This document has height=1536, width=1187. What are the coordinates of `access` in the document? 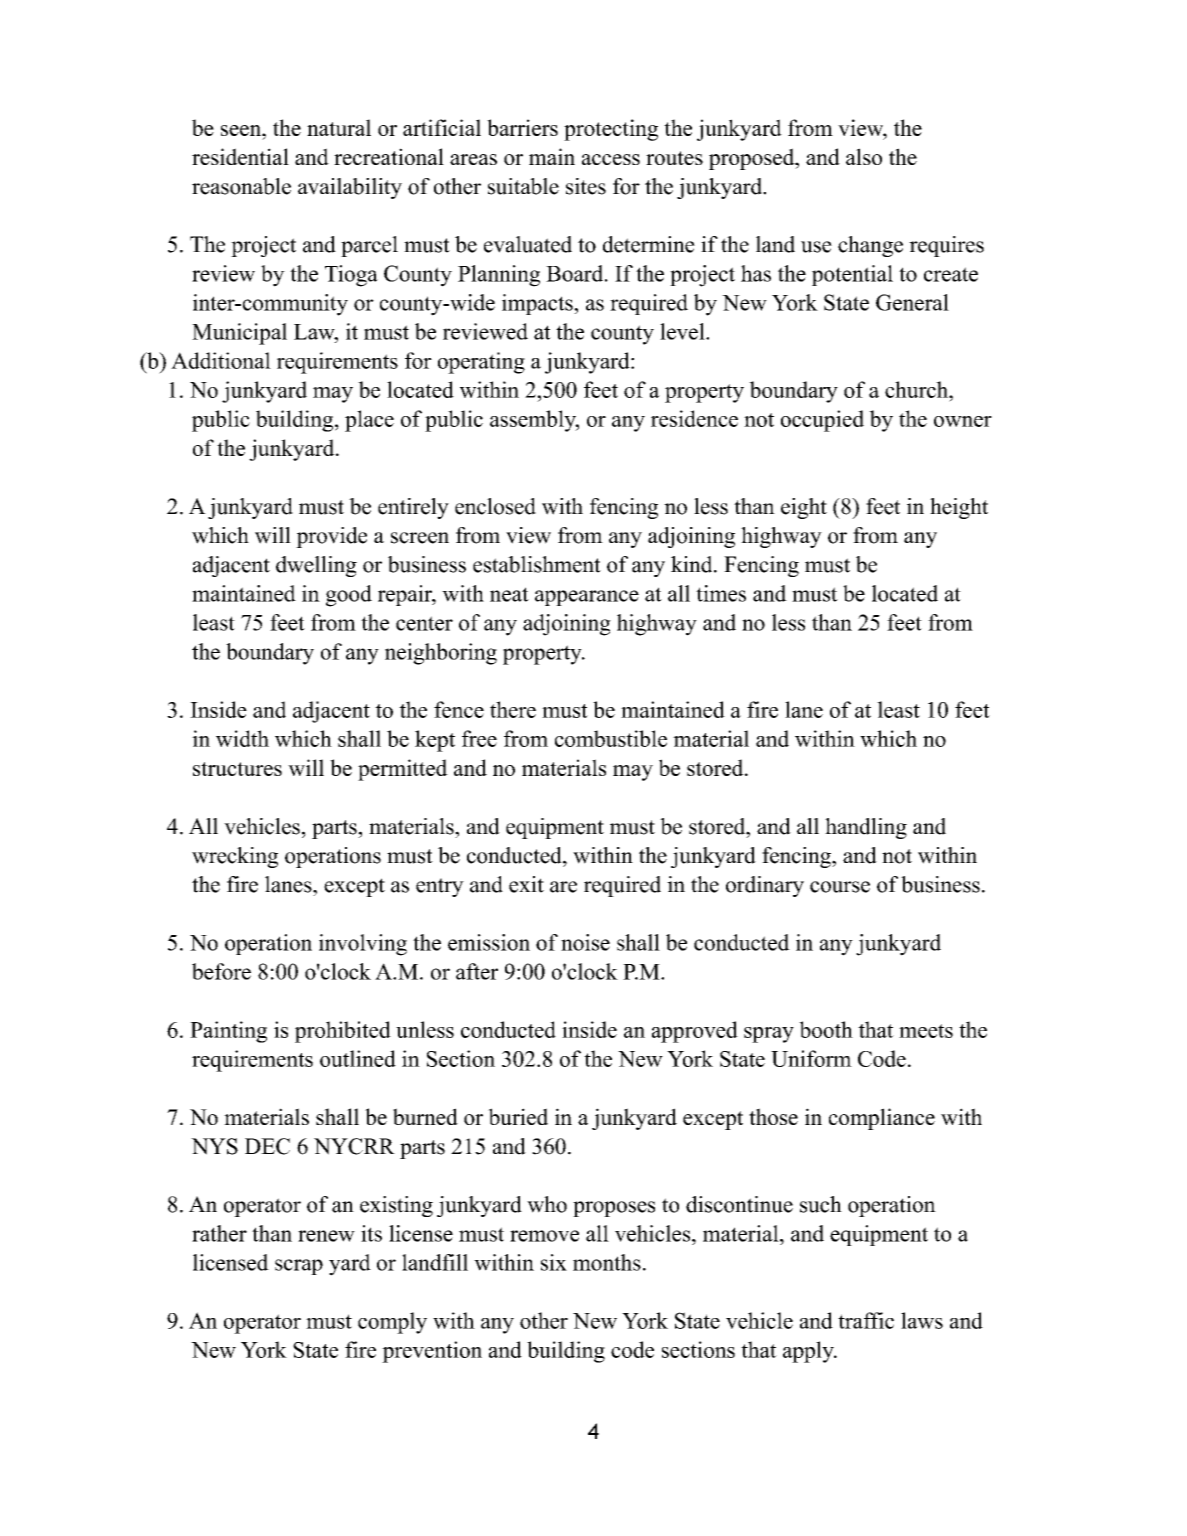 It's located at (611, 159).
